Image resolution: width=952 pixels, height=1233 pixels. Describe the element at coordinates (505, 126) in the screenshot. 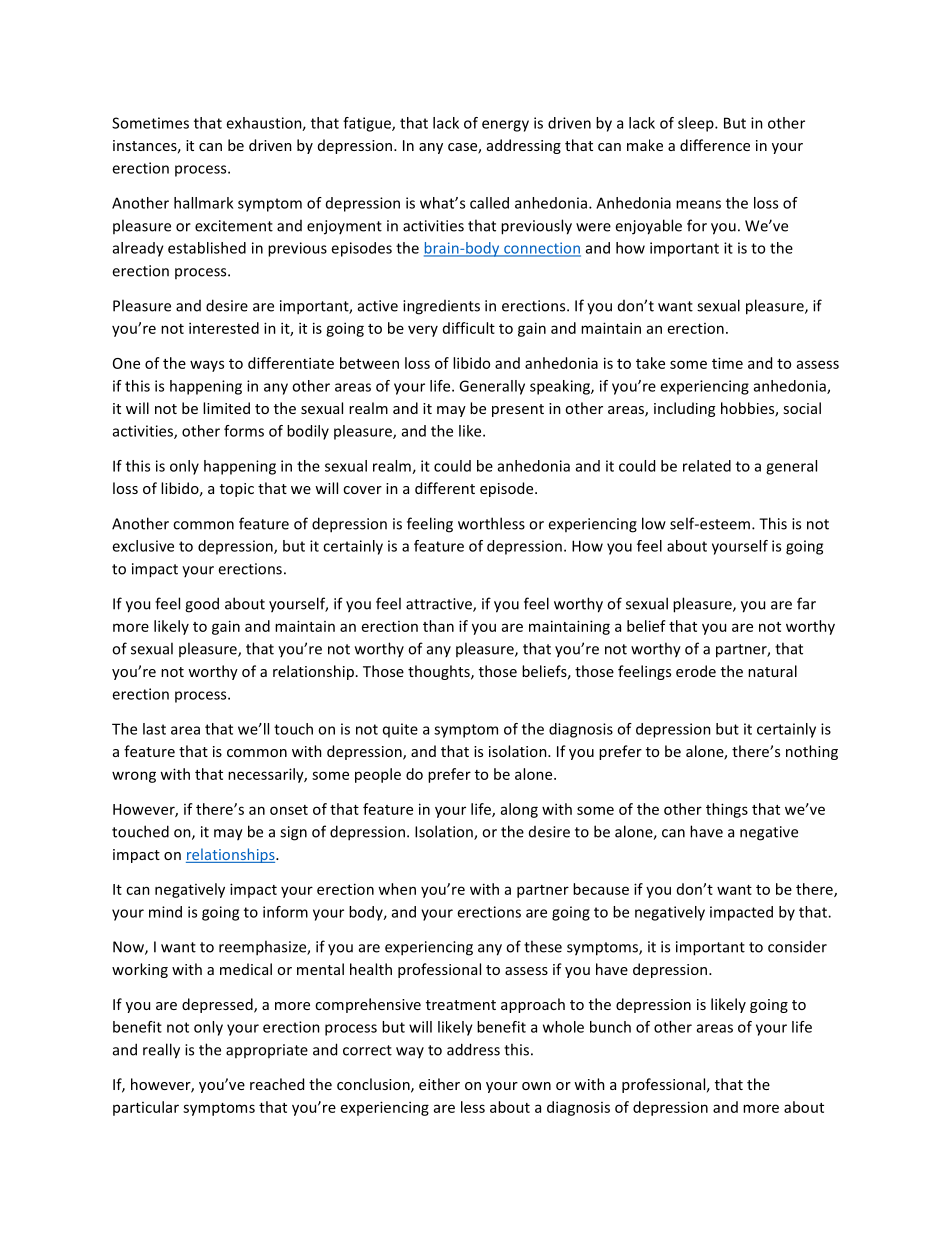

I see `energy` at that location.
